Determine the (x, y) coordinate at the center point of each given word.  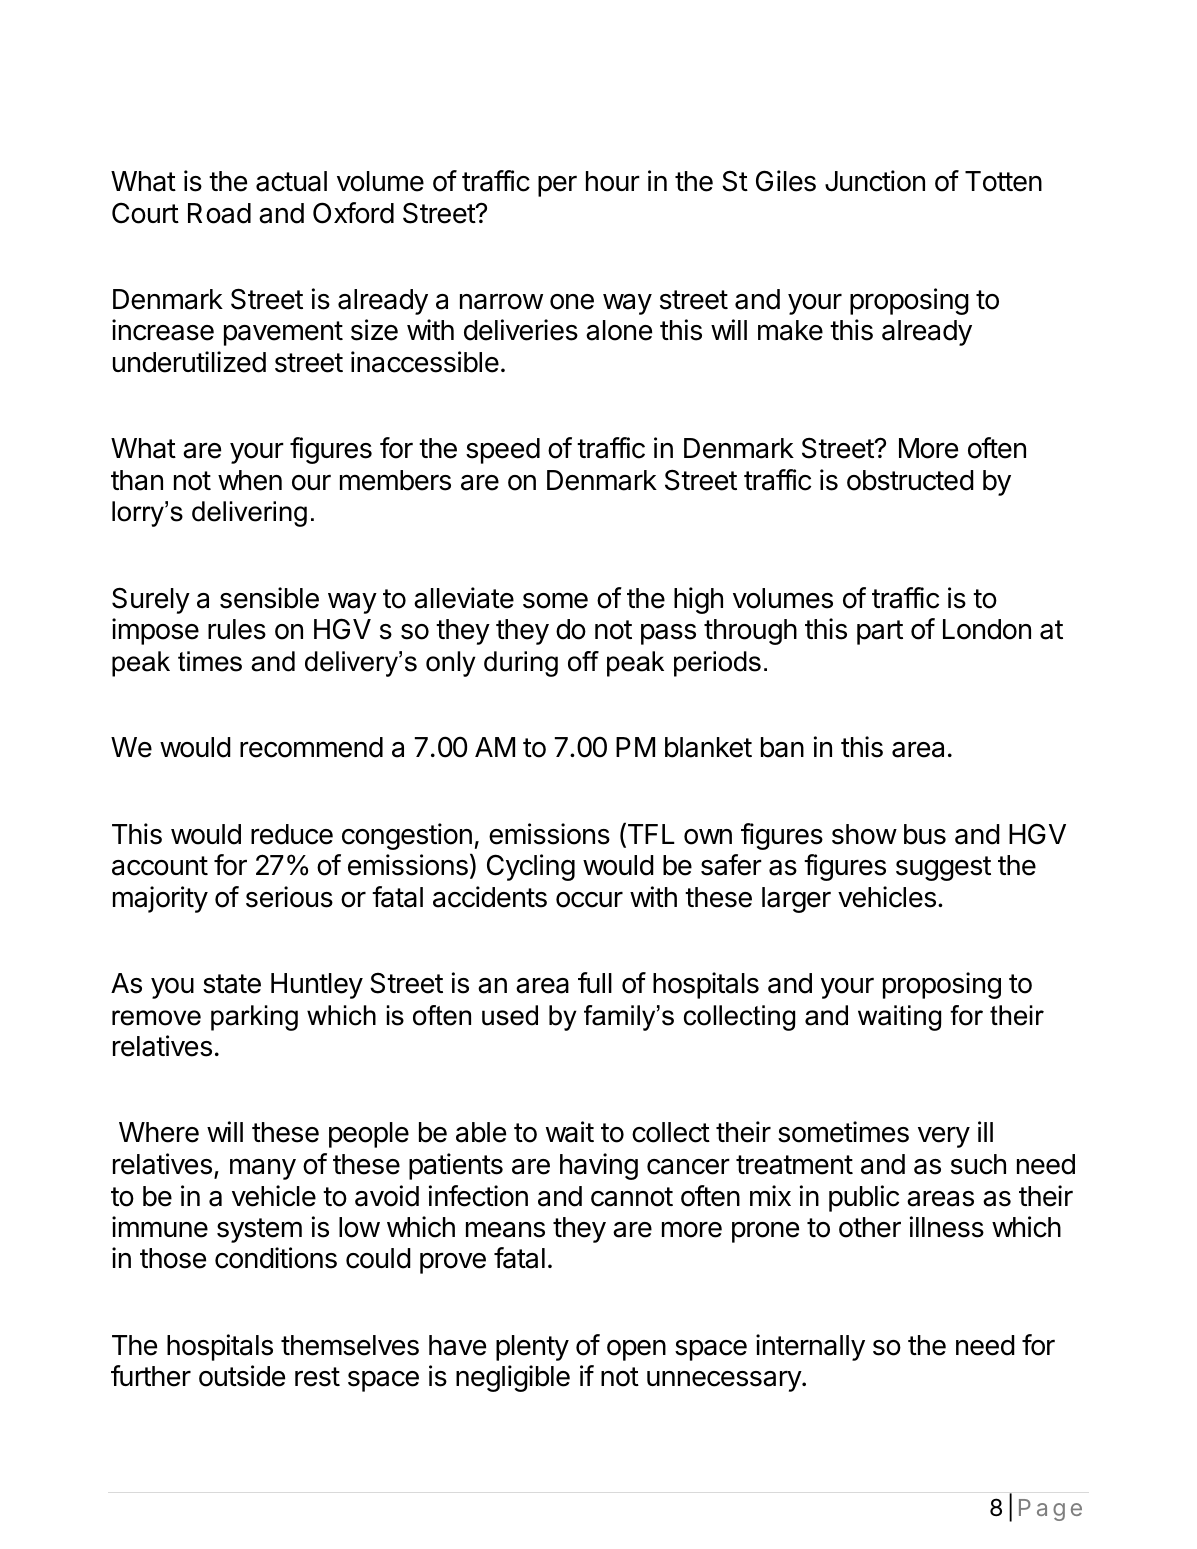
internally (810, 1347)
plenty (532, 1348)
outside (242, 1376)
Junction (875, 181)
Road (219, 213)
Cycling (531, 867)
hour (613, 181)
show (864, 834)
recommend (311, 747)
